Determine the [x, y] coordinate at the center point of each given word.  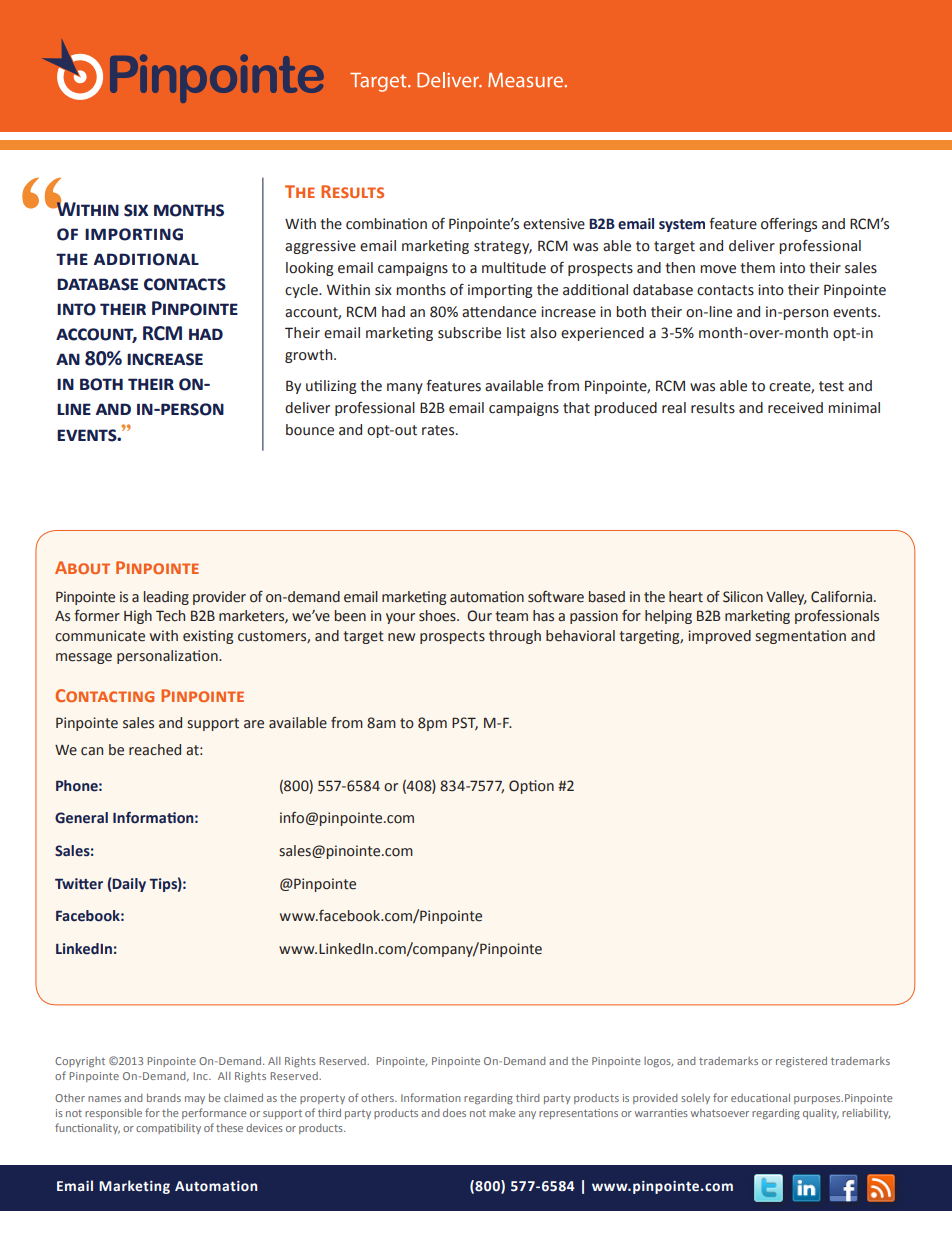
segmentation [800, 637]
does [454, 1113]
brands [164, 1098]
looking [310, 269]
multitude [514, 268]
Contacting [104, 695]
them [757, 268]
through [515, 637]
